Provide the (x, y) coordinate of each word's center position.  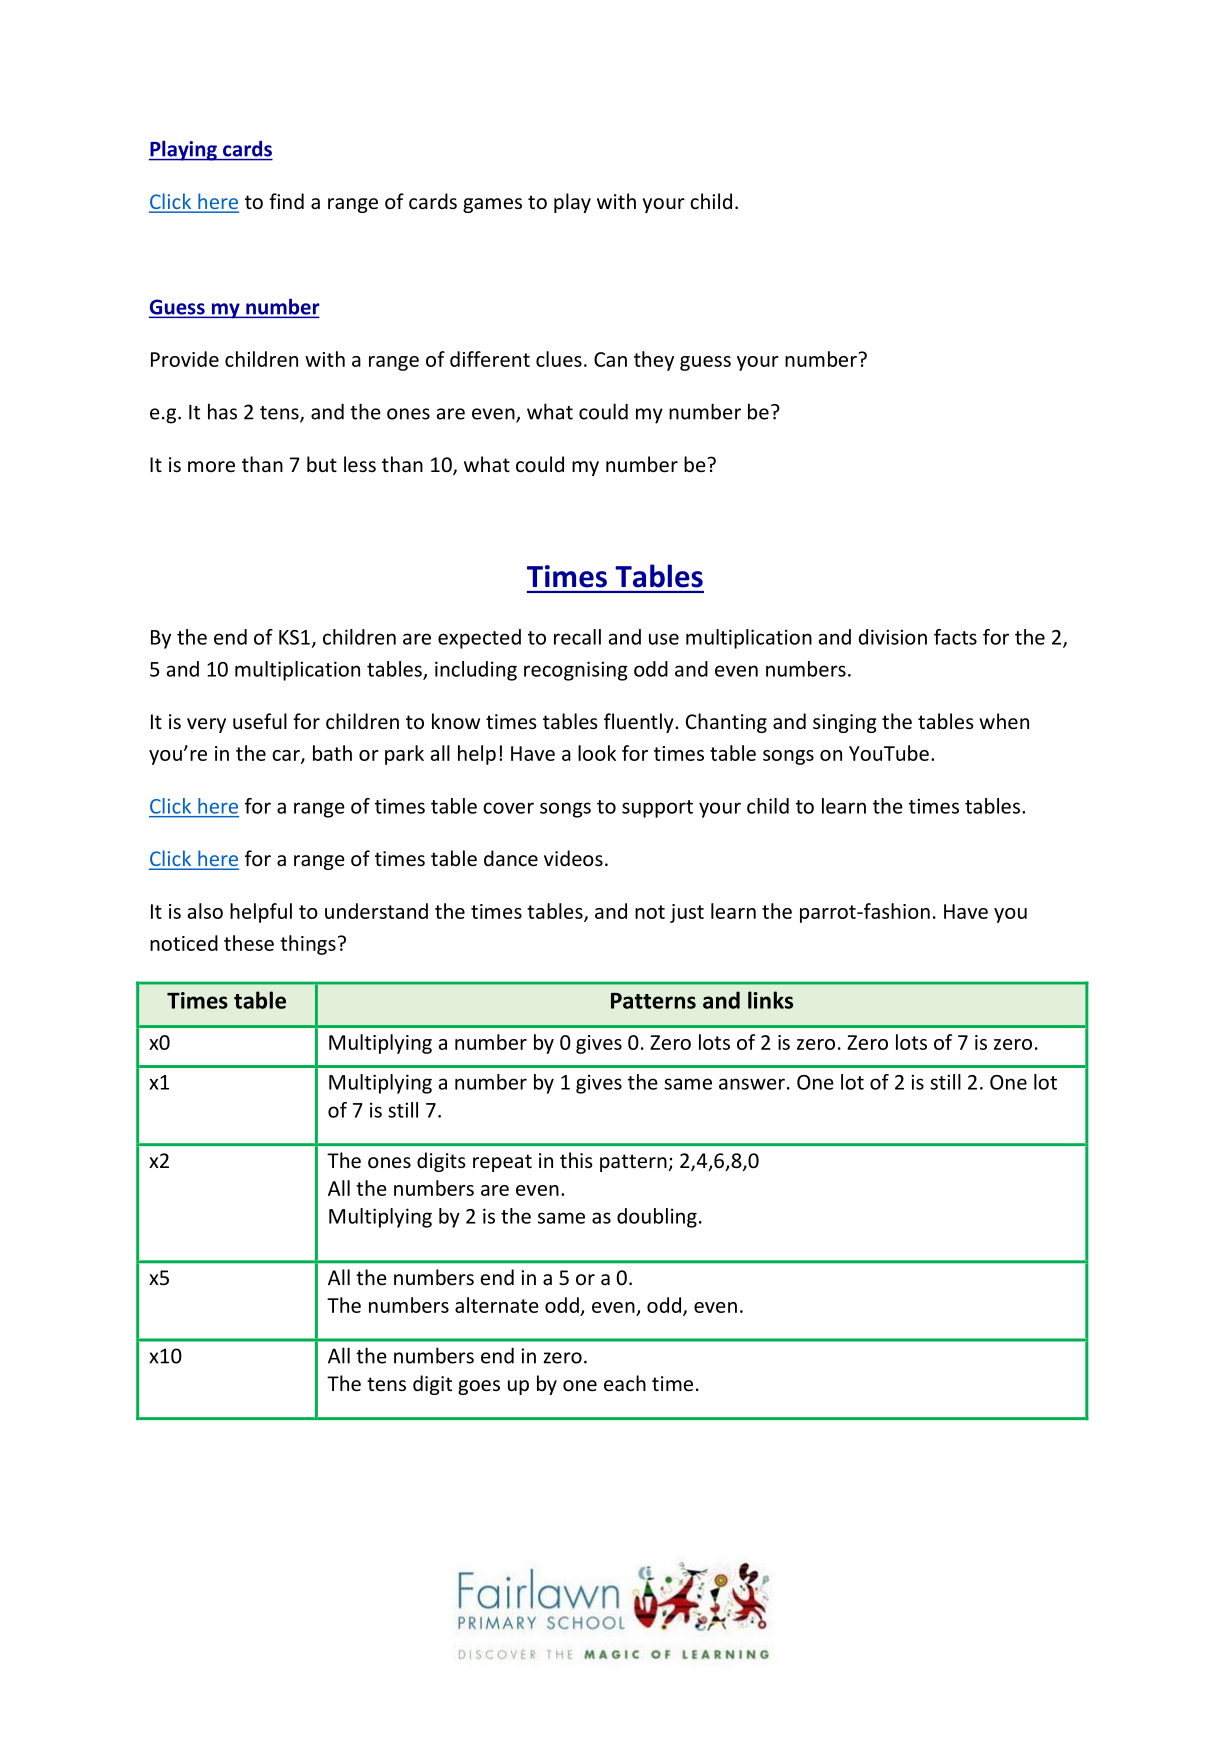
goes (479, 1387)
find (286, 201)
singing (845, 723)
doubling (657, 1218)
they (654, 361)
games (492, 205)
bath (332, 753)
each (625, 1383)
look (597, 753)
